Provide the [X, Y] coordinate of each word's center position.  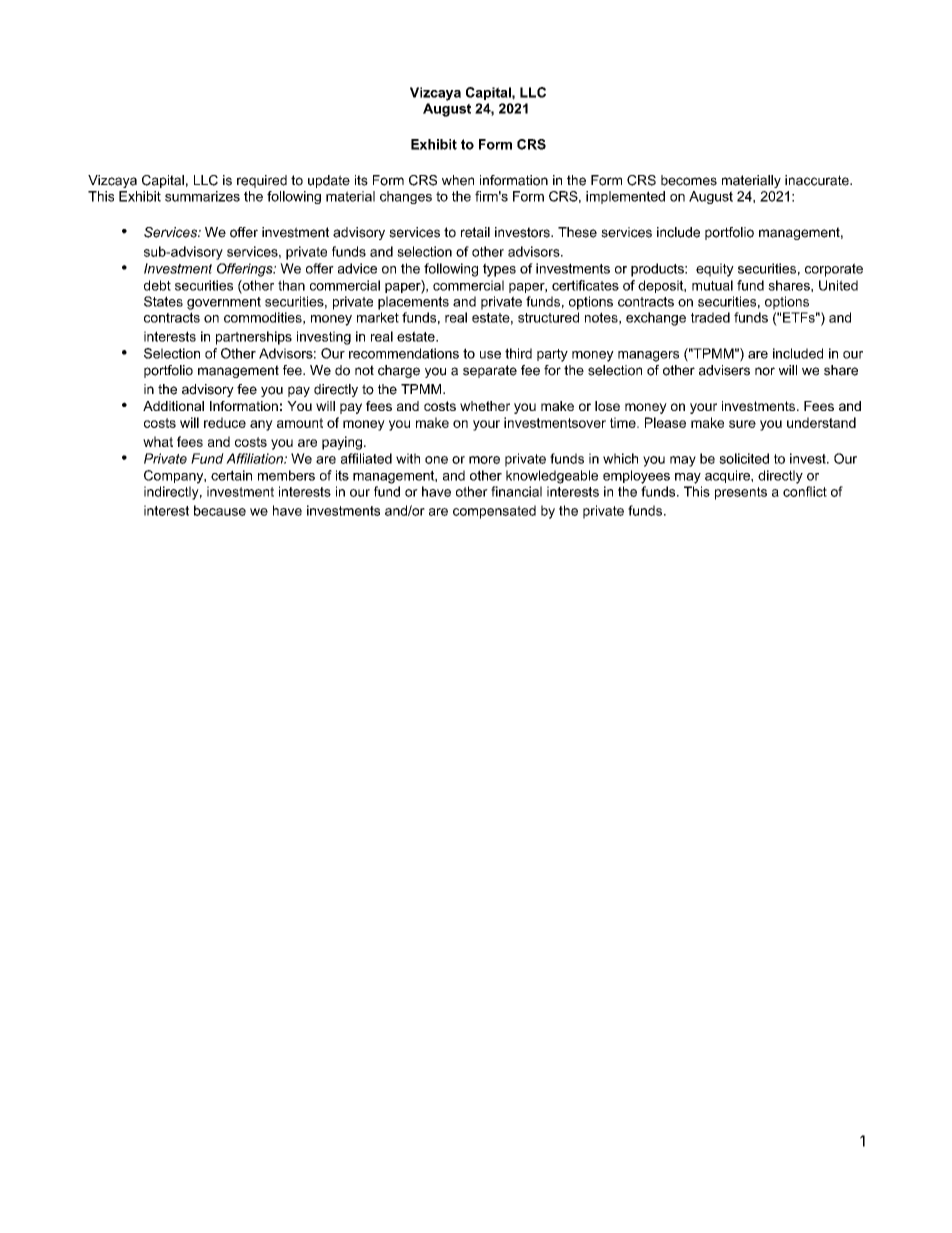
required [262, 181]
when [458, 180]
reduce [225, 422]
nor [765, 371]
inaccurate [818, 180]
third [518, 353]
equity [715, 270]
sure [742, 424]
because [220, 510]
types [499, 270]
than [291, 285]
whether [485, 406]
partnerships [254, 338]
